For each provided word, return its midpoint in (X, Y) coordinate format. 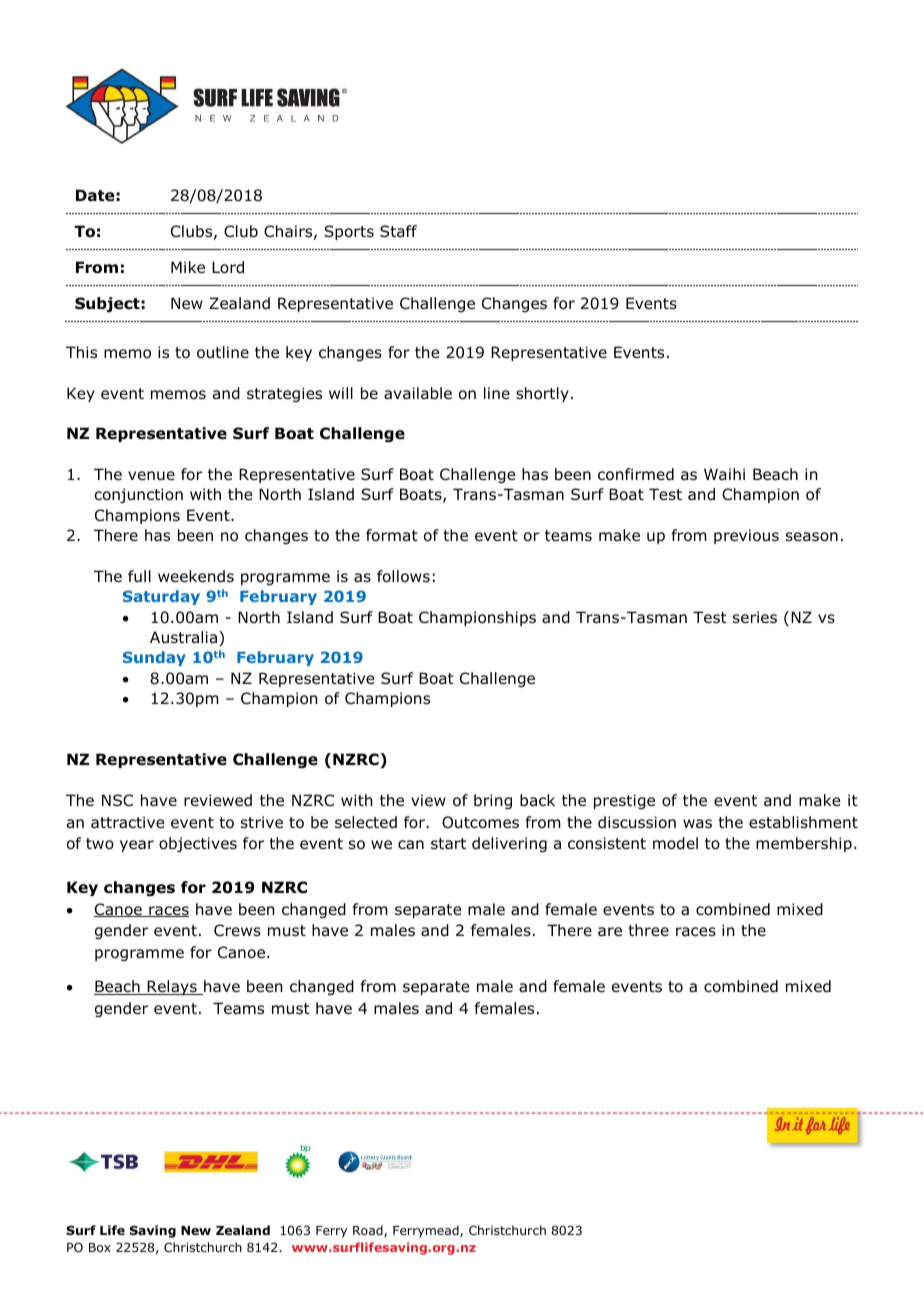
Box (100, 1247)
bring (493, 801)
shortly (542, 394)
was (697, 823)
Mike (188, 267)
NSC (117, 800)
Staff (398, 231)
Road (369, 1231)
